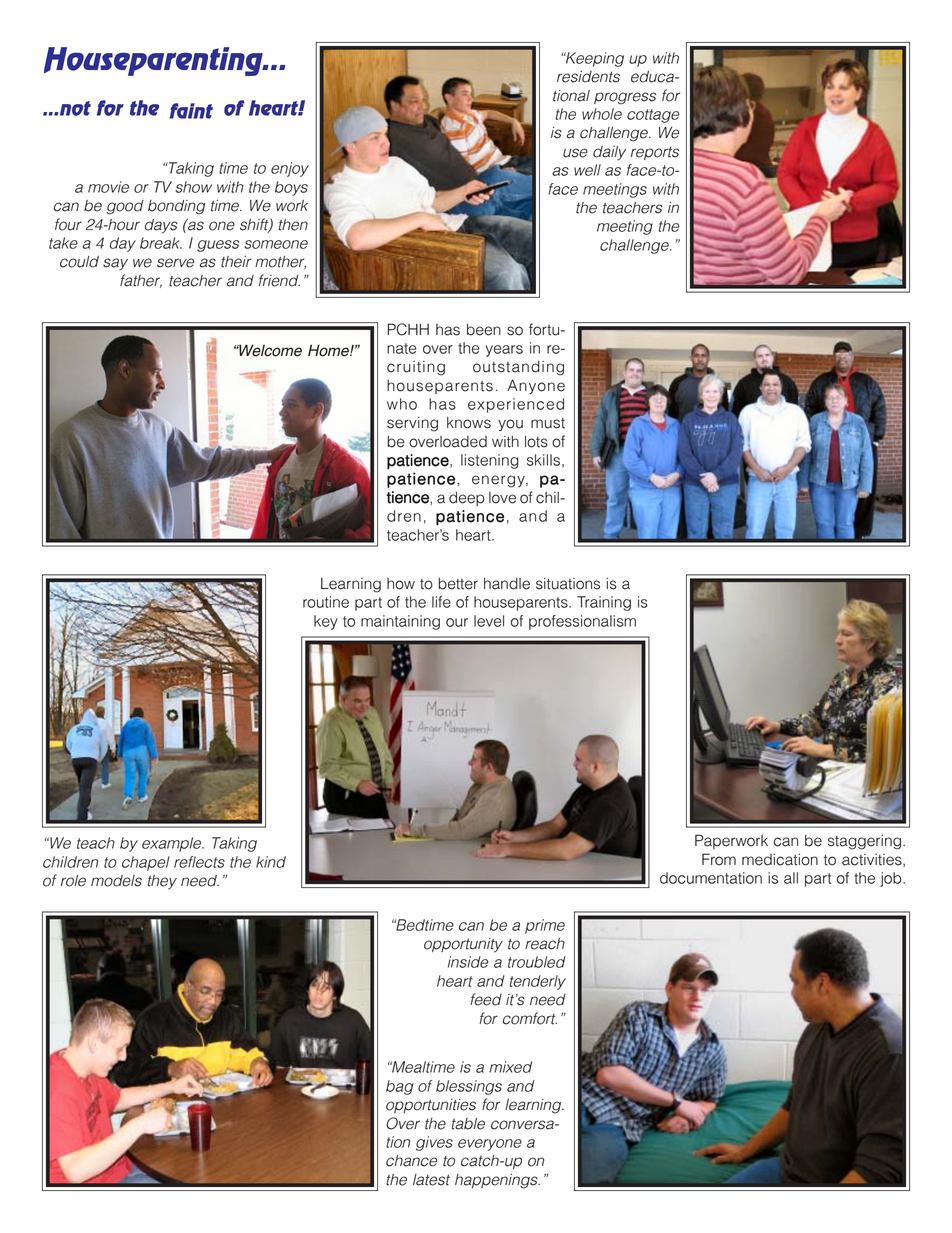  I want to click on job, so click(892, 879).
